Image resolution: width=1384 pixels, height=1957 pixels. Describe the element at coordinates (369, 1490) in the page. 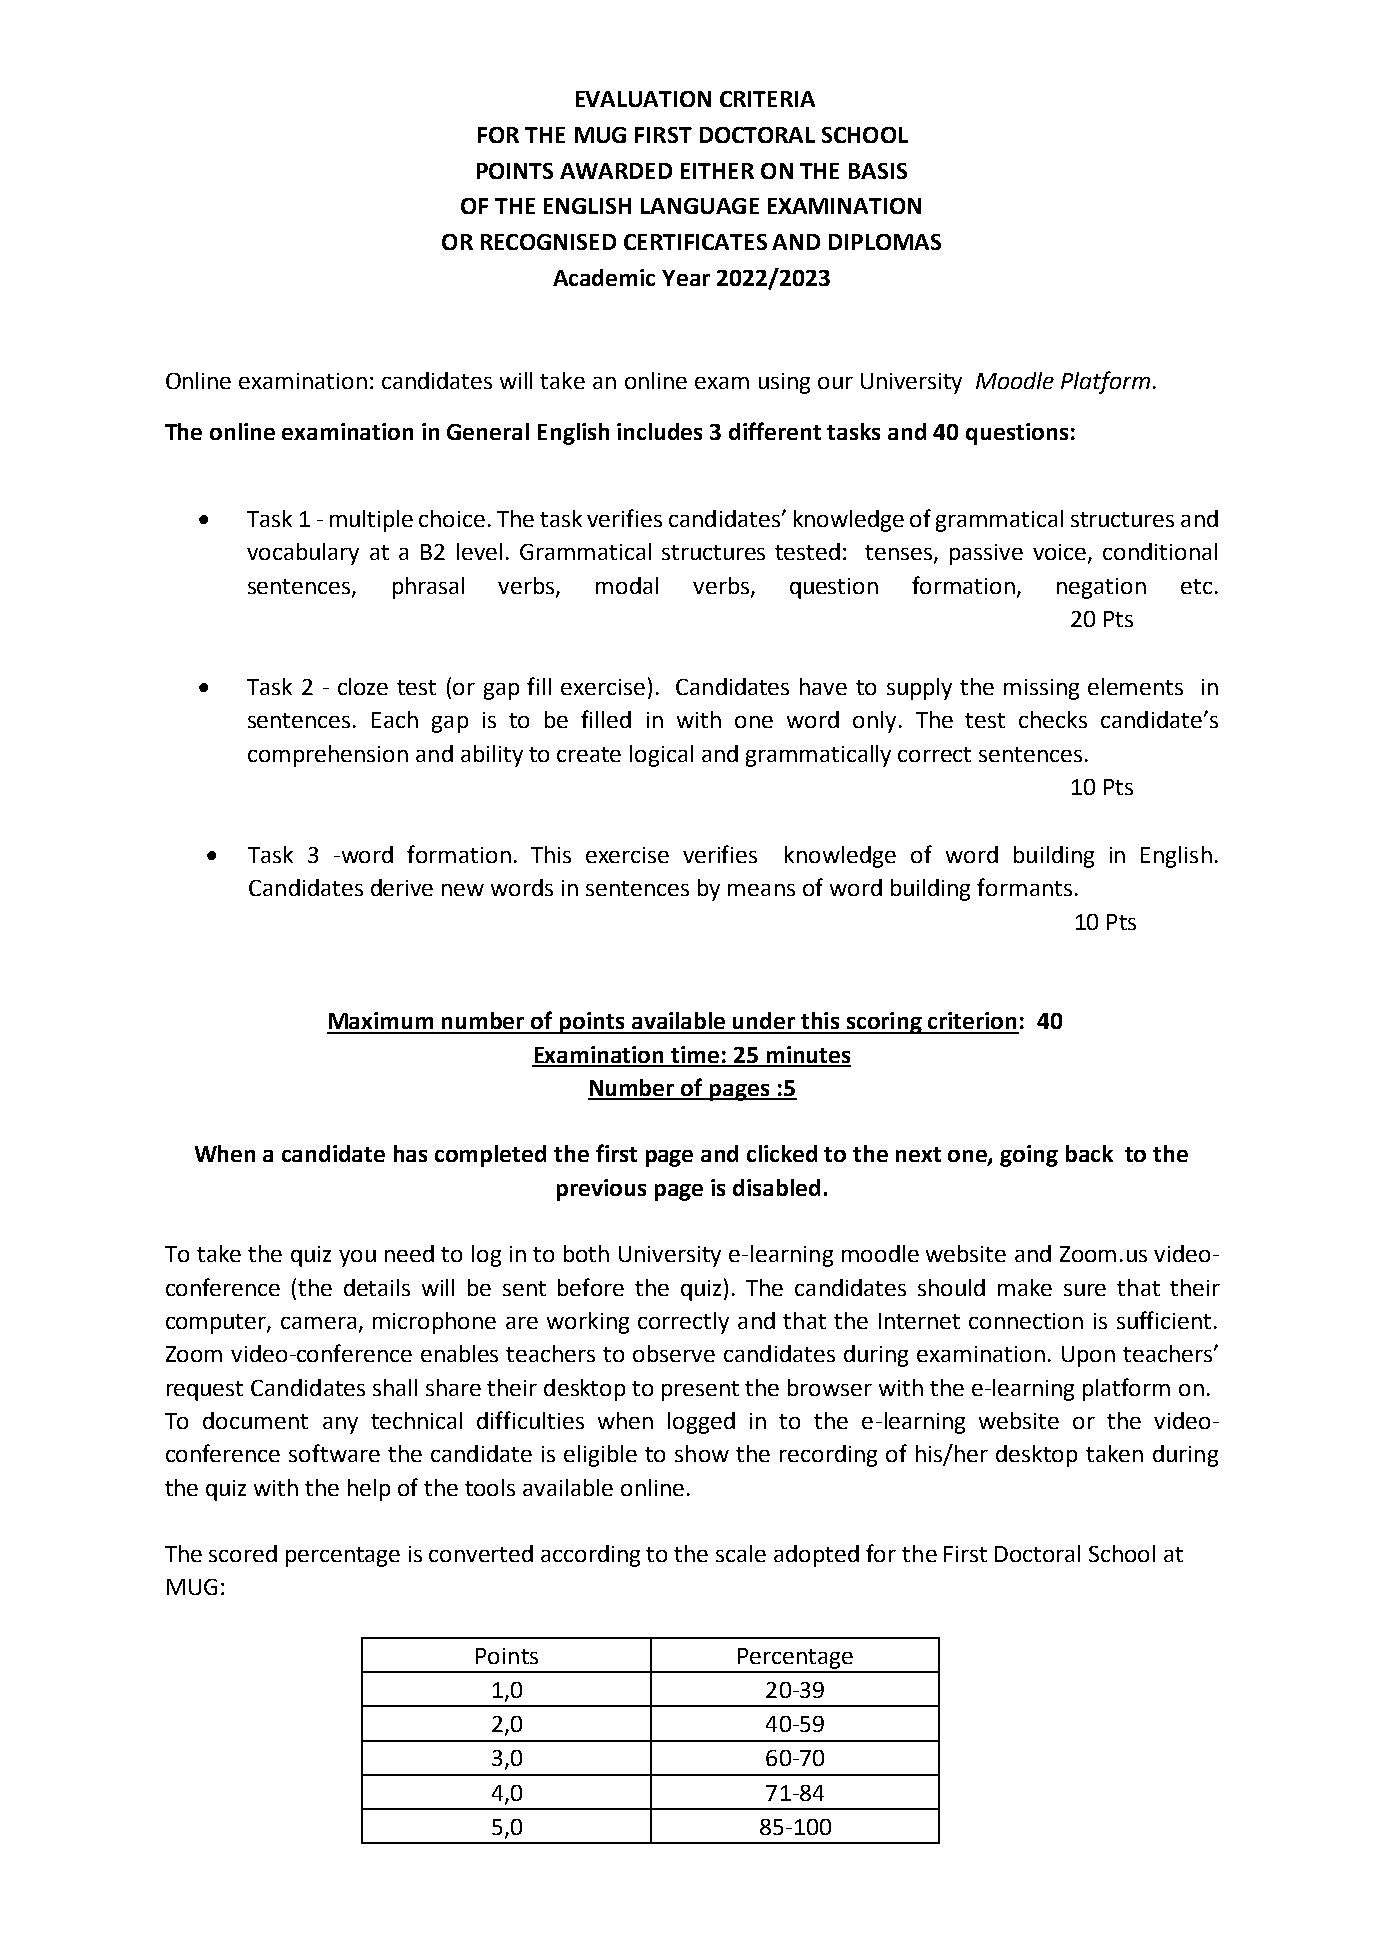

I see `help` at that location.
